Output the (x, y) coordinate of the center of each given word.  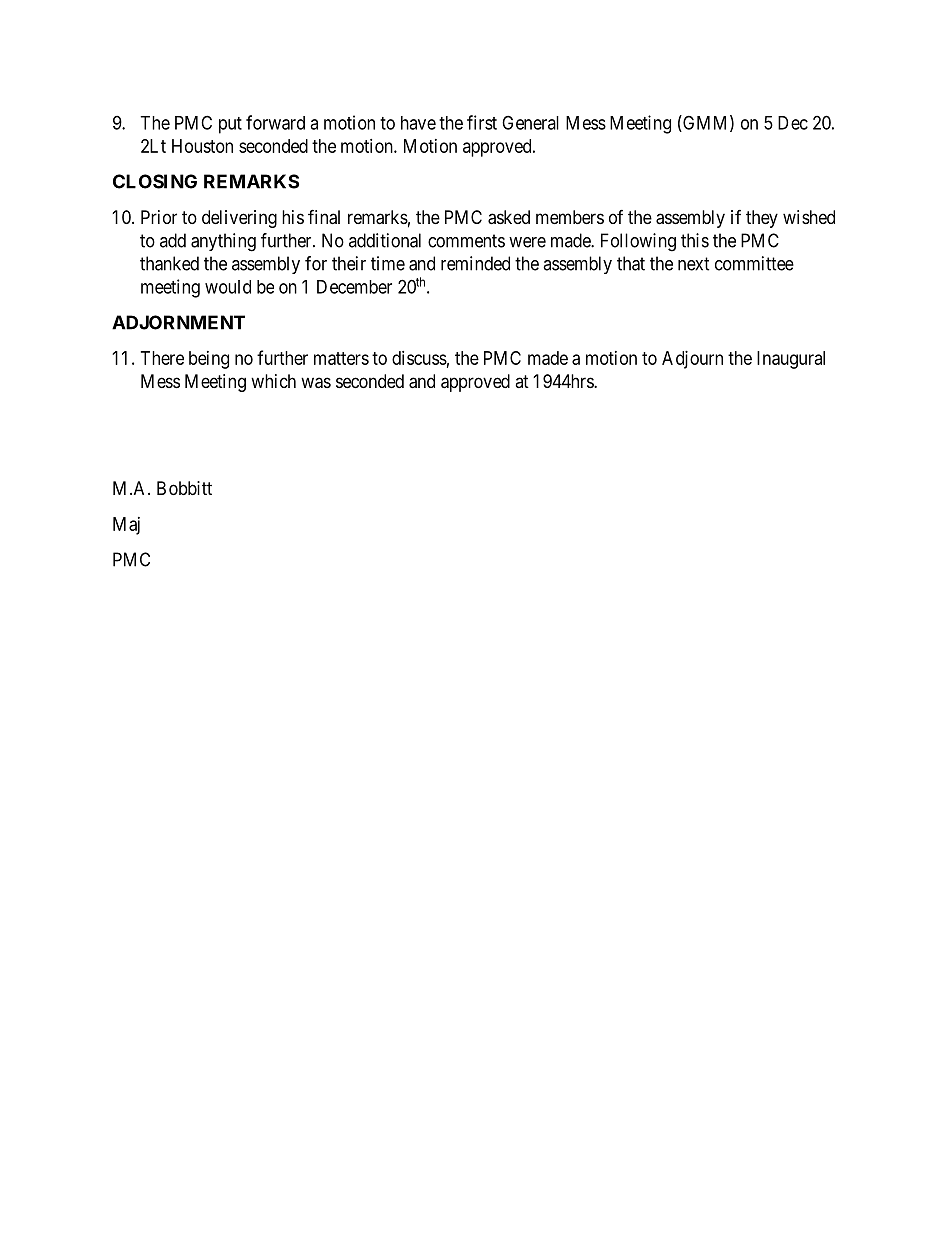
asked (509, 217)
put (230, 125)
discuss (419, 358)
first (482, 122)
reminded (475, 263)
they (762, 219)
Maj (126, 526)
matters (341, 358)
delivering (239, 219)
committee (754, 263)
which (273, 381)
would (228, 287)
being (209, 360)
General (530, 122)
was (316, 383)
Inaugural (791, 360)
